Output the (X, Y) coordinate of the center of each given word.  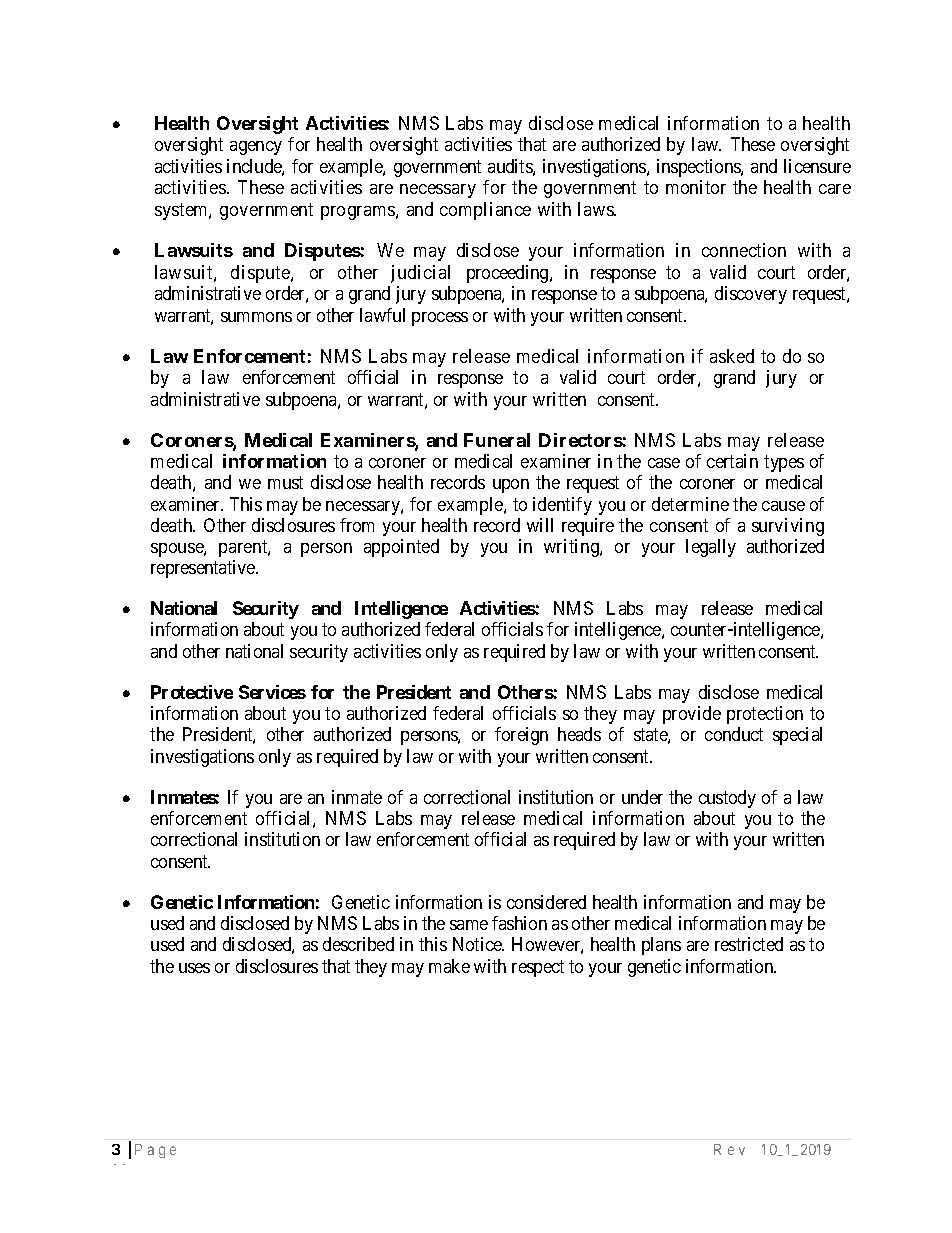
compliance (485, 211)
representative (204, 569)
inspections (699, 168)
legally (711, 548)
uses (194, 968)
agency (256, 148)
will (540, 525)
